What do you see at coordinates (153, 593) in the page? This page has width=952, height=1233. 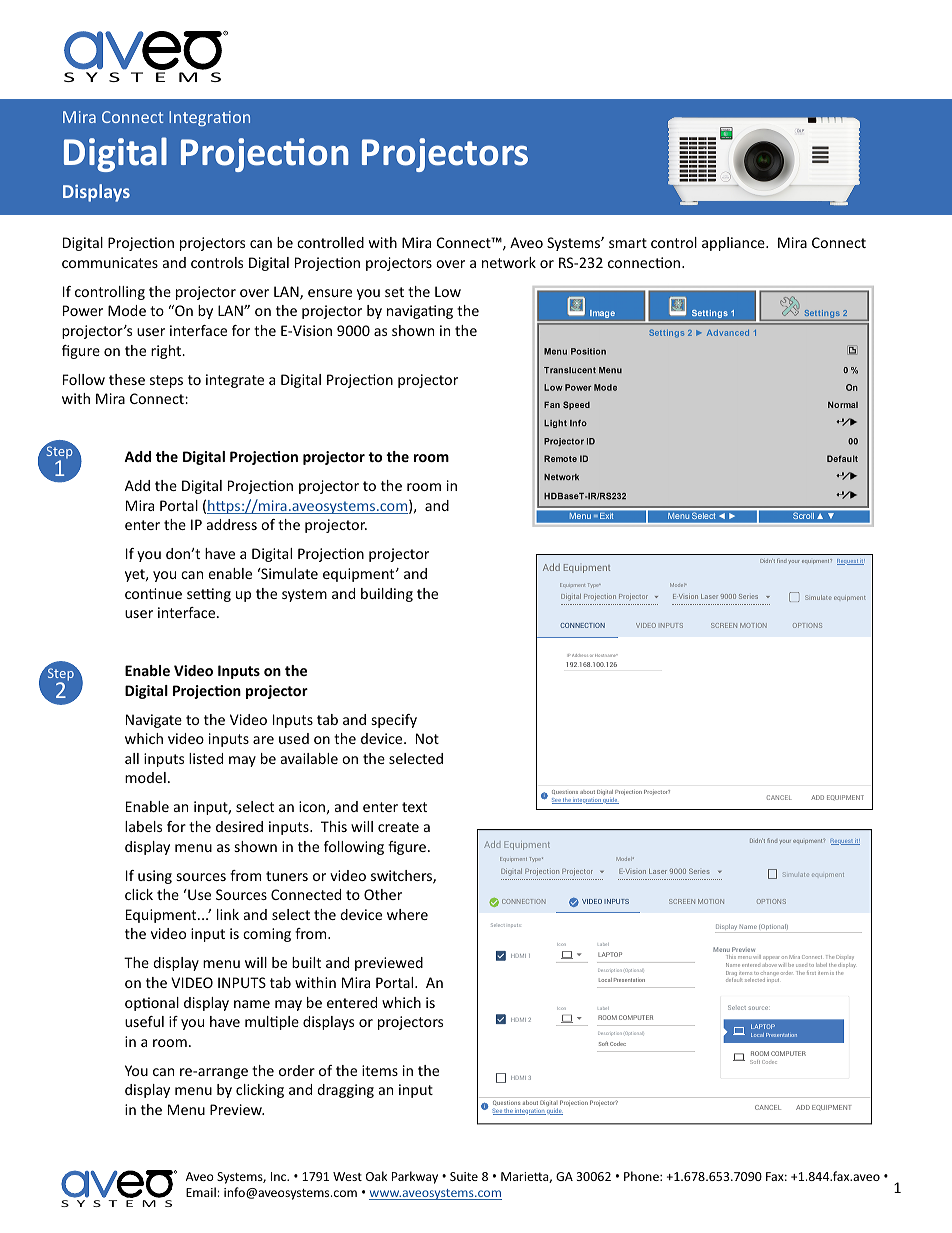 I see `continue` at bounding box center [153, 593].
